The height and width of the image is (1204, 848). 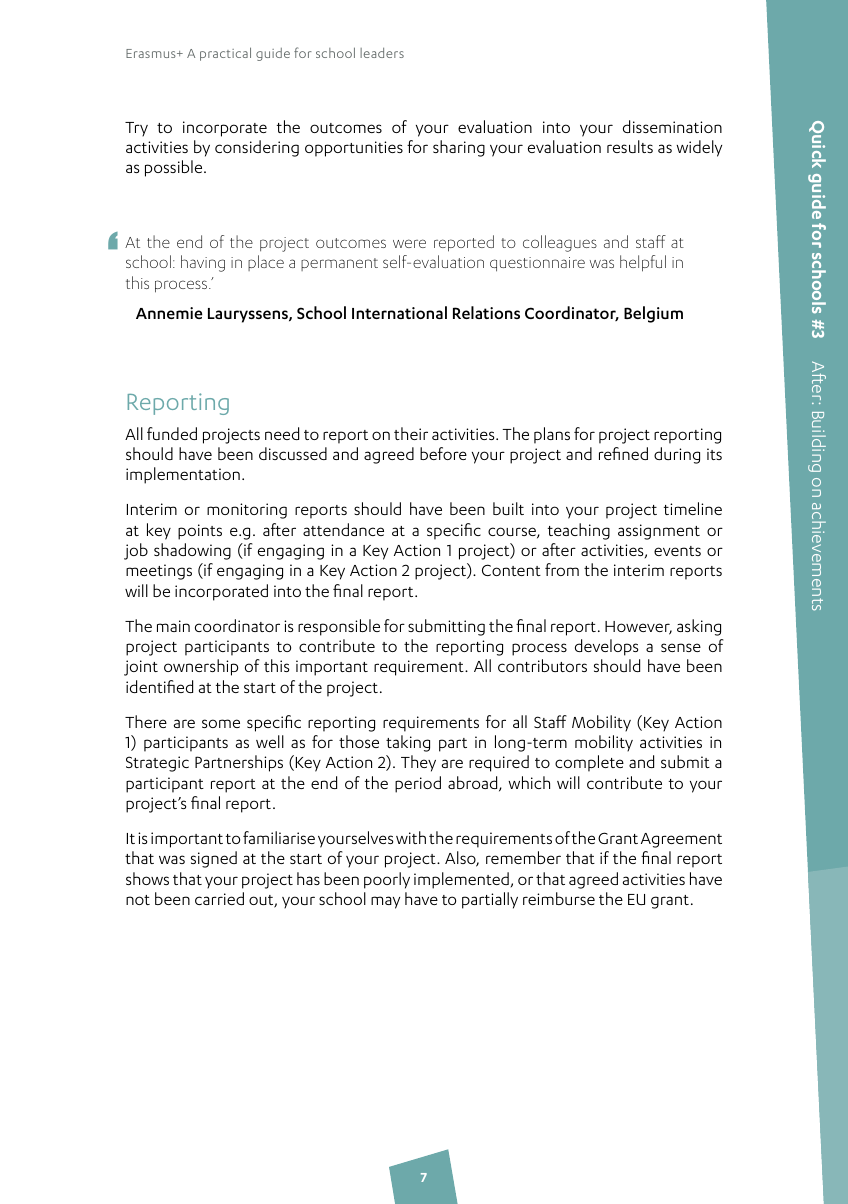 What do you see at coordinates (203, 263) in the image?
I see `having` at bounding box center [203, 263].
